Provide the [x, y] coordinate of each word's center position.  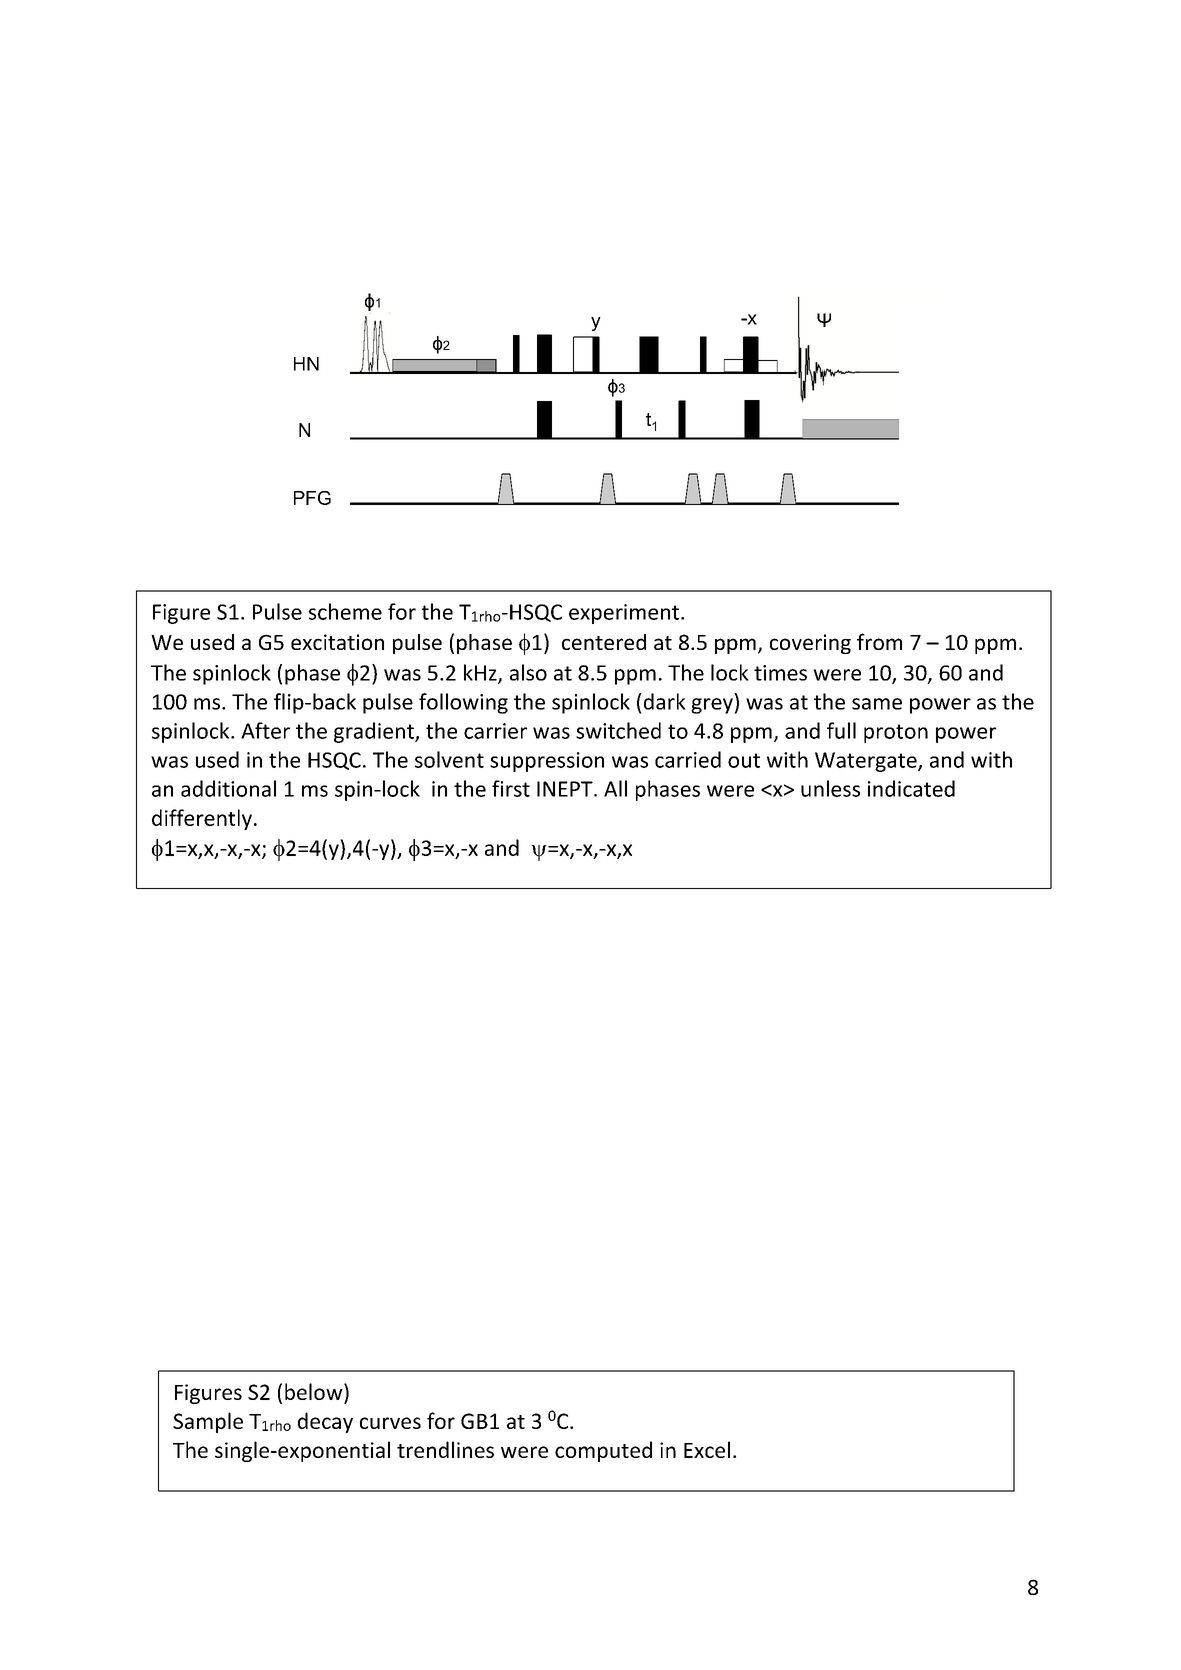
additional [228, 788]
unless [830, 788]
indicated [911, 788]
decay [325, 1422]
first [511, 788]
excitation [337, 642]
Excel [707, 1449]
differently [202, 819]
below [315, 1393]
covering [810, 644]
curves [390, 1423]
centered [604, 642]
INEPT [566, 789]
